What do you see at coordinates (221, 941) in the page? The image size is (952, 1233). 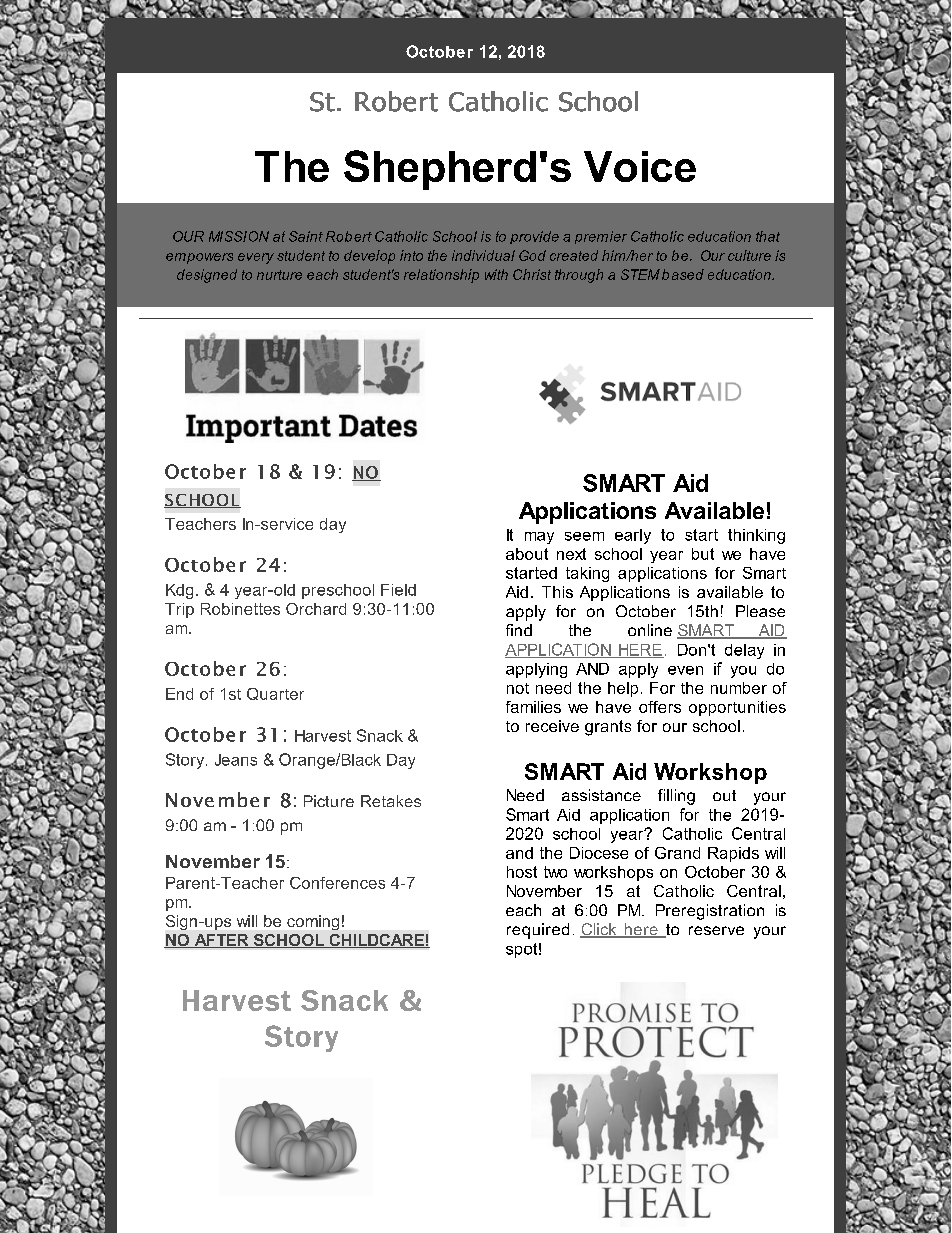 I see `AFTER` at bounding box center [221, 941].
